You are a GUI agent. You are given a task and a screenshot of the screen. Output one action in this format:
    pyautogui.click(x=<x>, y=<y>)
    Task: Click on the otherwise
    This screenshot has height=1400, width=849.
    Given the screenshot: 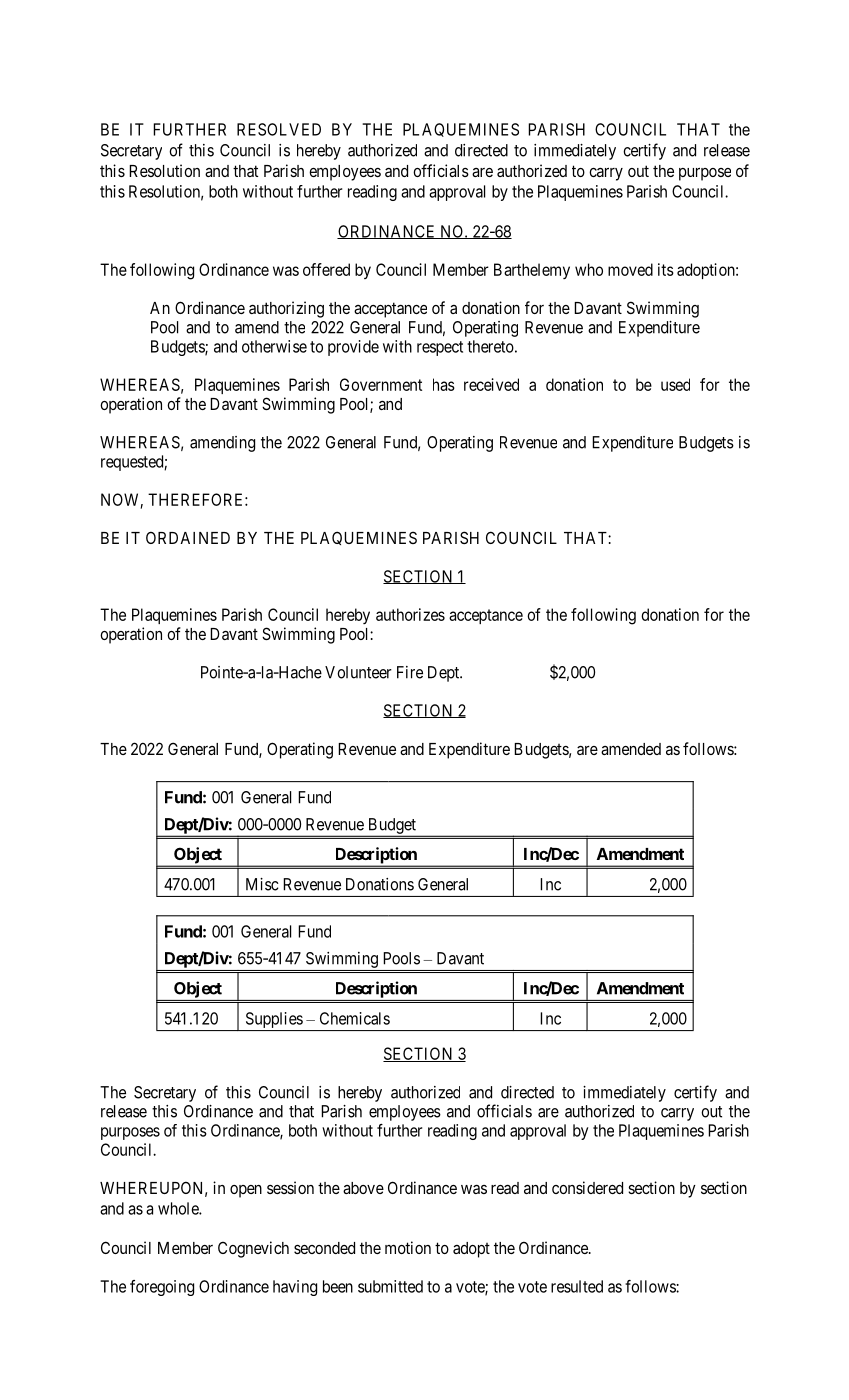 What is the action you would take?
    pyautogui.click(x=274, y=346)
